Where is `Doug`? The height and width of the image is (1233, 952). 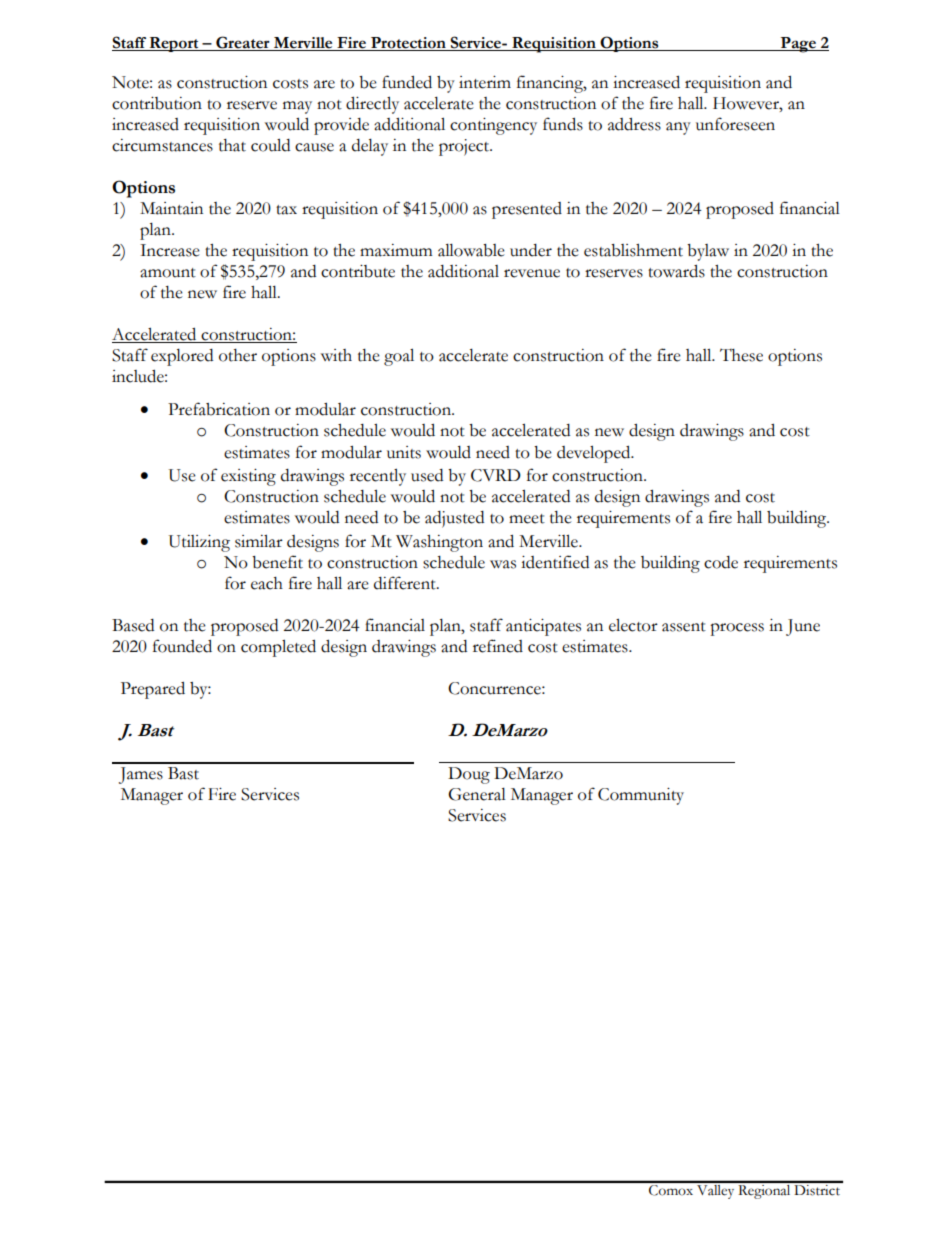 Doug is located at coordinates (469, 775).
